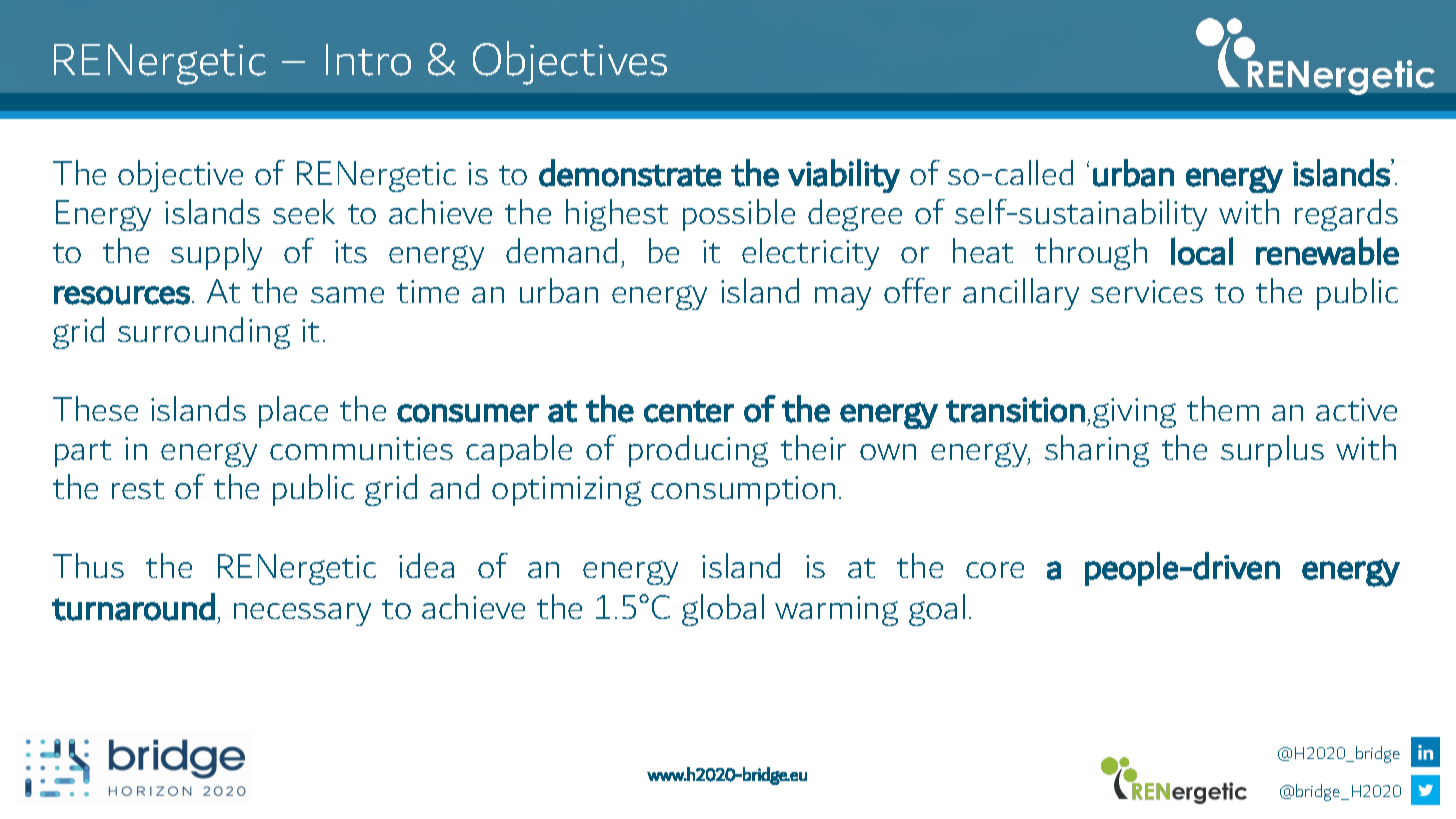 This screenshot has height=819, width=1456. What do you see at coordinates (995, 570) in the screenshot?
I see `core` at bounding box center [995, 570].
